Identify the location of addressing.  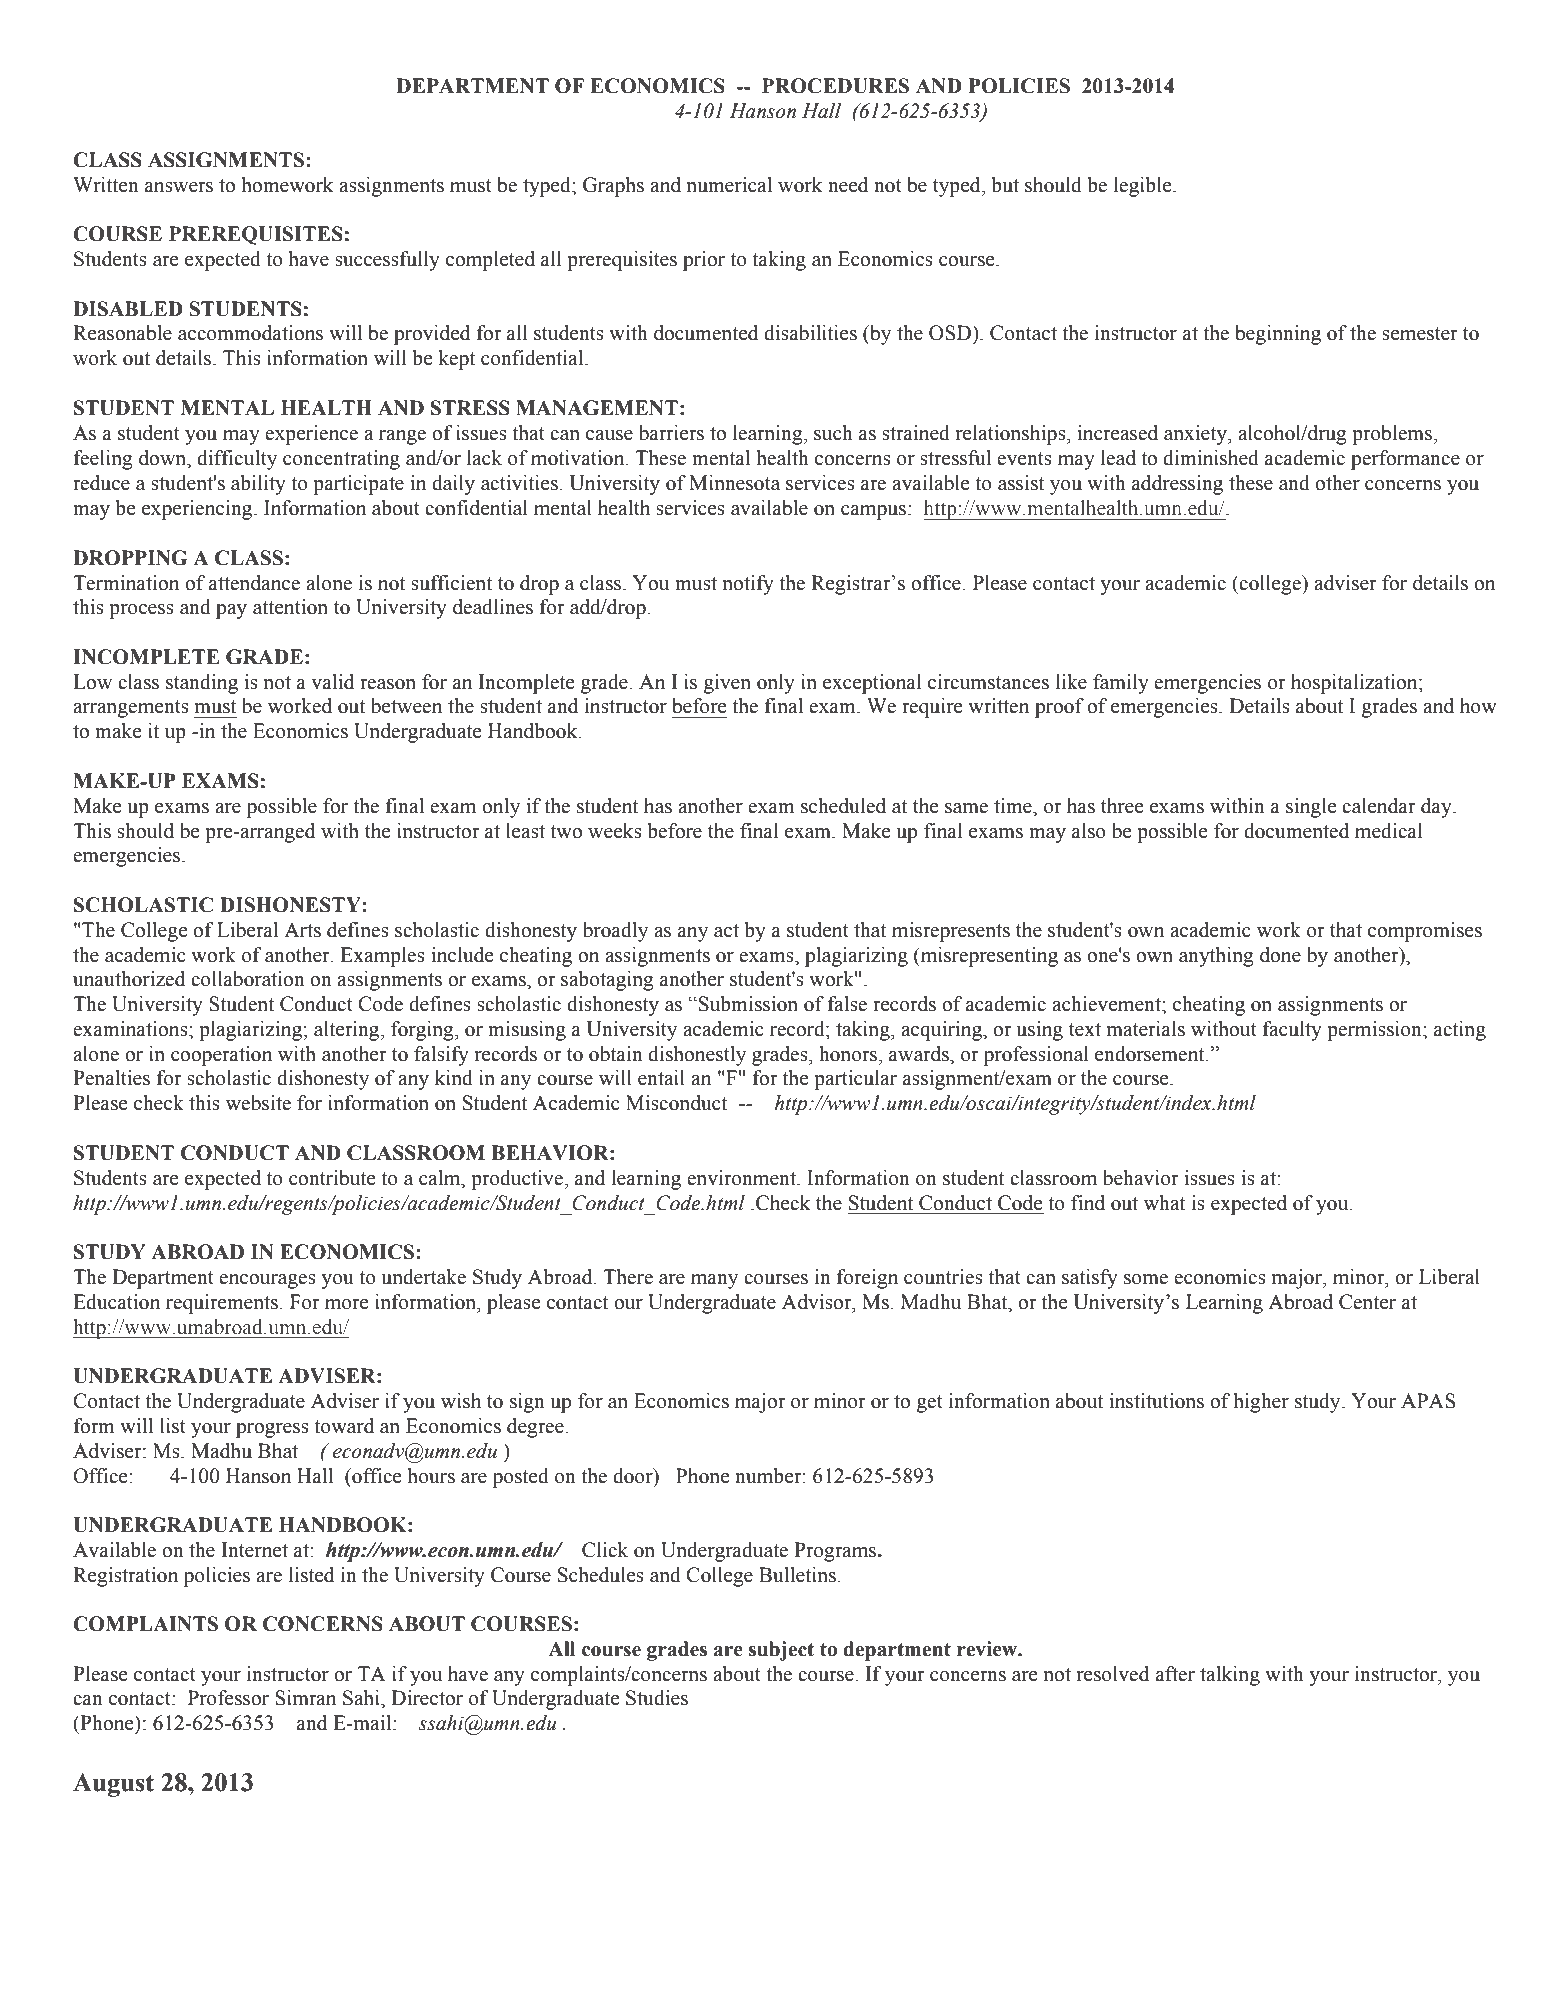
(1177, 485).
